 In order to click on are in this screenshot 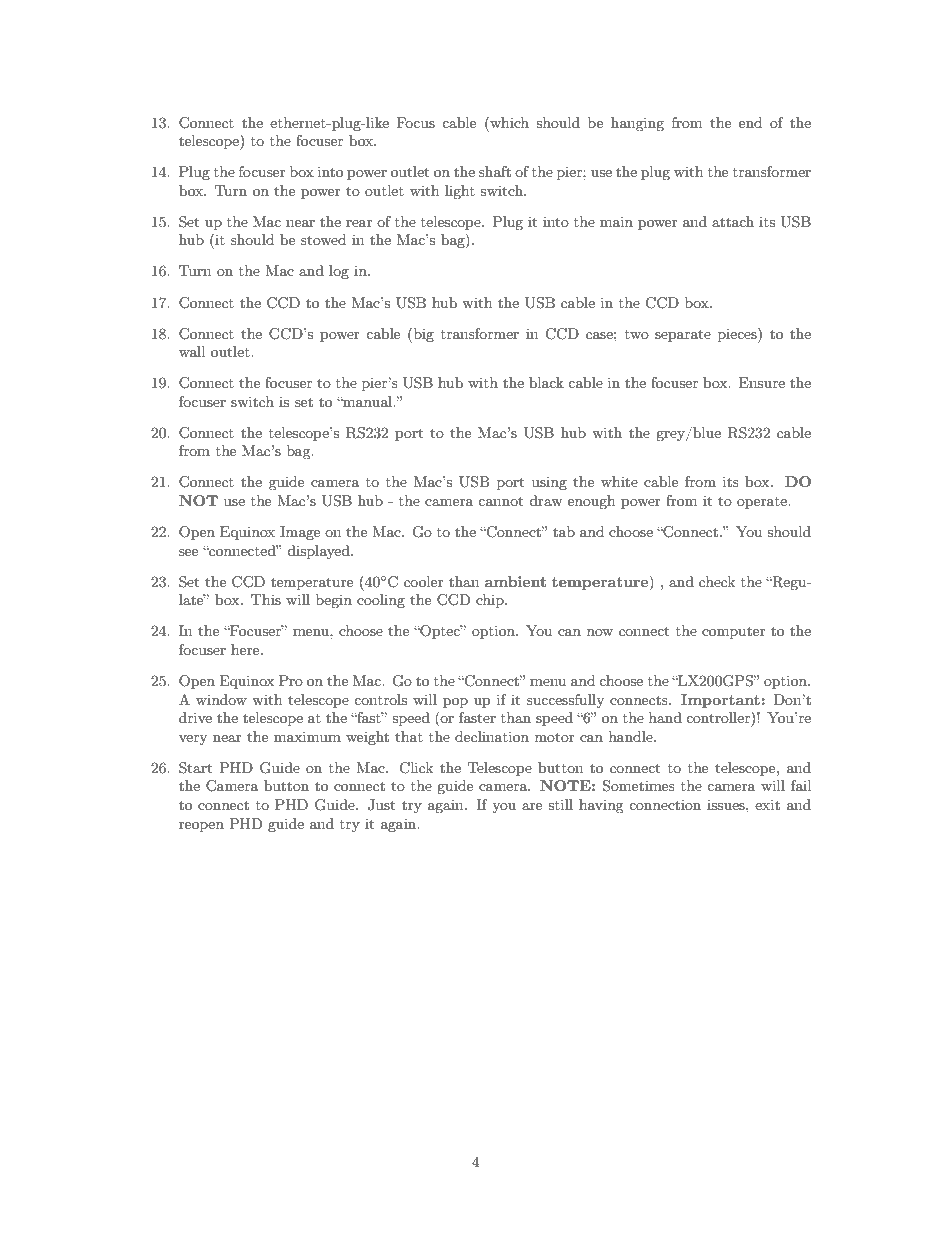, I will do `click(532, 806)`.
